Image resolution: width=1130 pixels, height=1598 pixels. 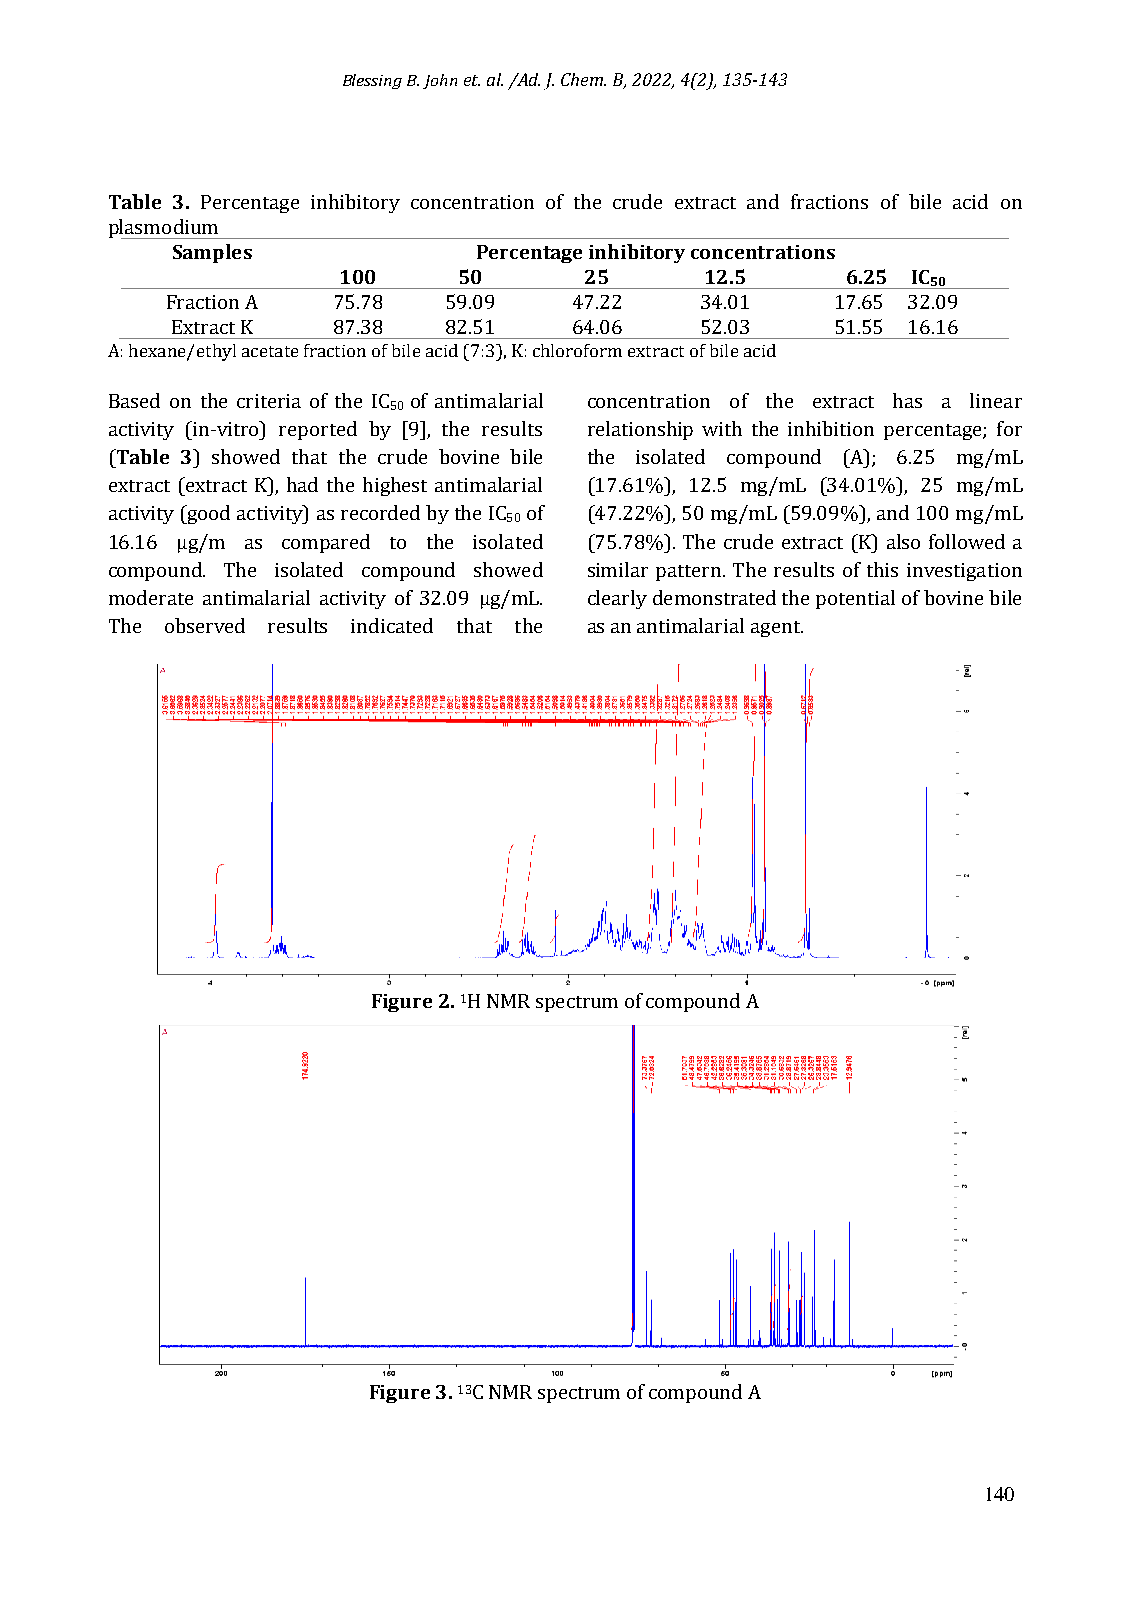 What do you see at coordinates (903, 541) in the screenshot?
I see `also` at bounding box center [903, 541].
